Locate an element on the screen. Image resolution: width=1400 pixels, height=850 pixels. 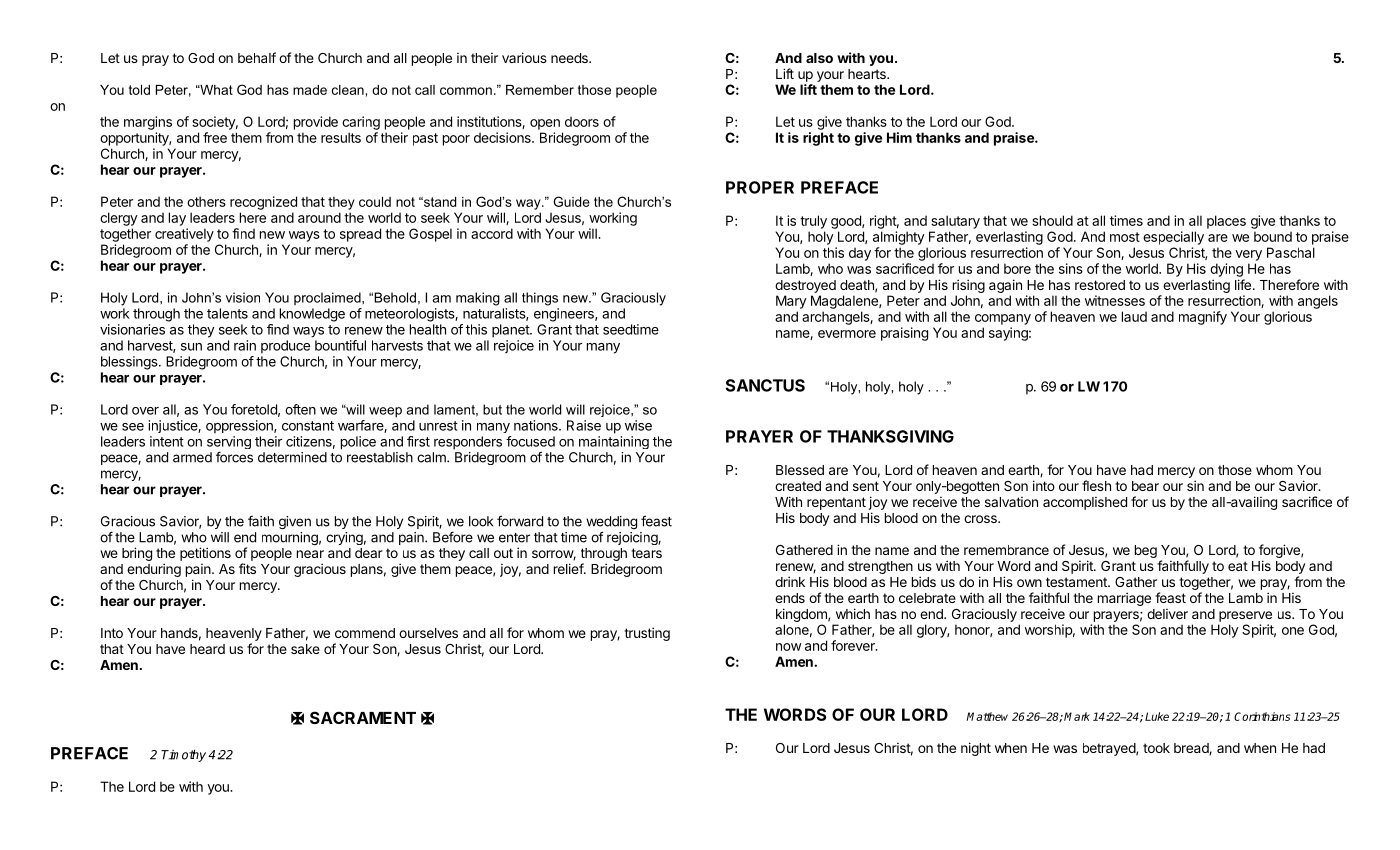
talents is located at coordinates (227, 313).
